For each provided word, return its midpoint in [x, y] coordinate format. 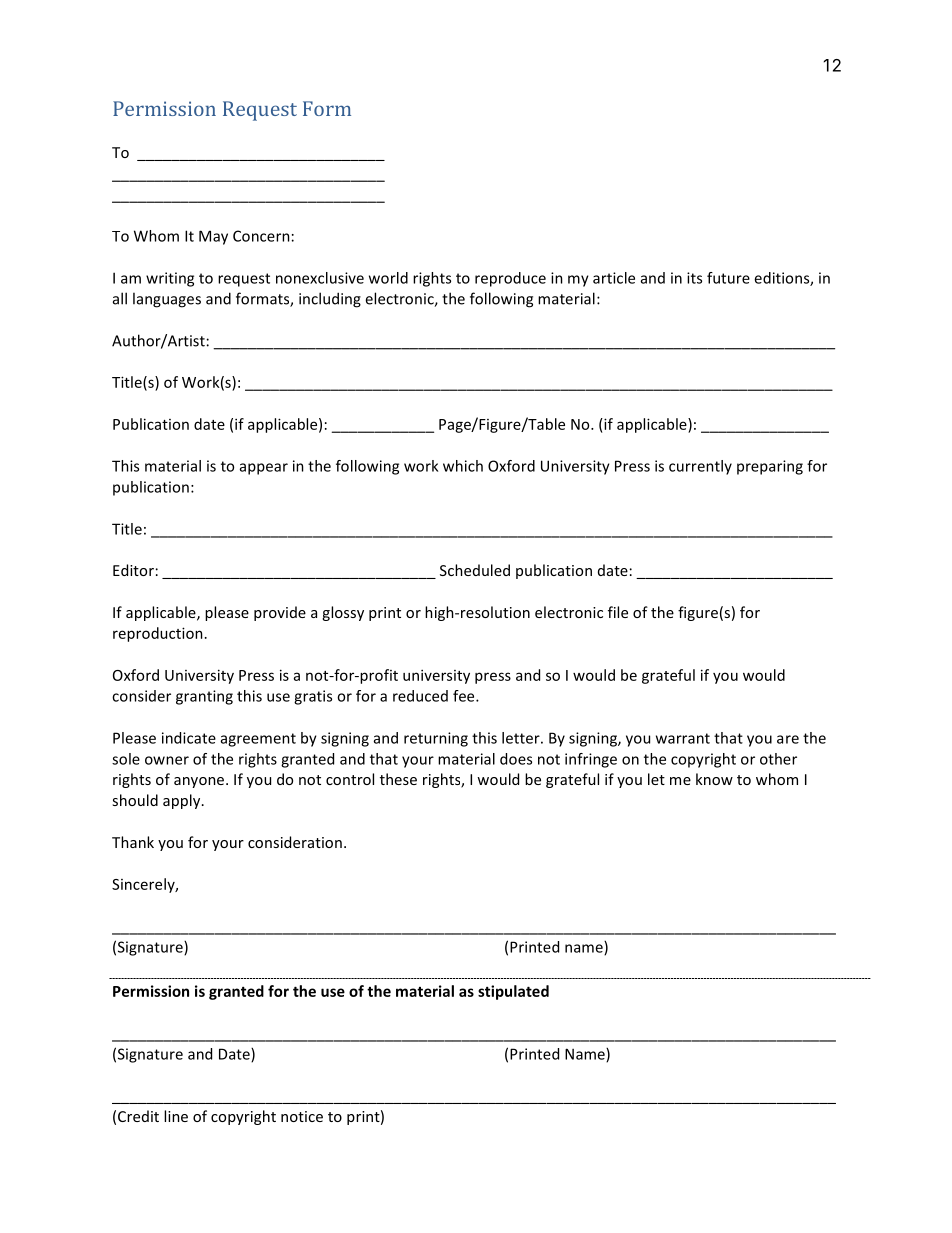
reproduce [510, 279]
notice [302, 1116]
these [398, 779]
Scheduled [475, 570]
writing [170, 279]
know [714, 779]
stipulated [513, 992]
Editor [133, 570]
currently [700, 467]
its [694, 278]
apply [183, 801]
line [176, 1116]
